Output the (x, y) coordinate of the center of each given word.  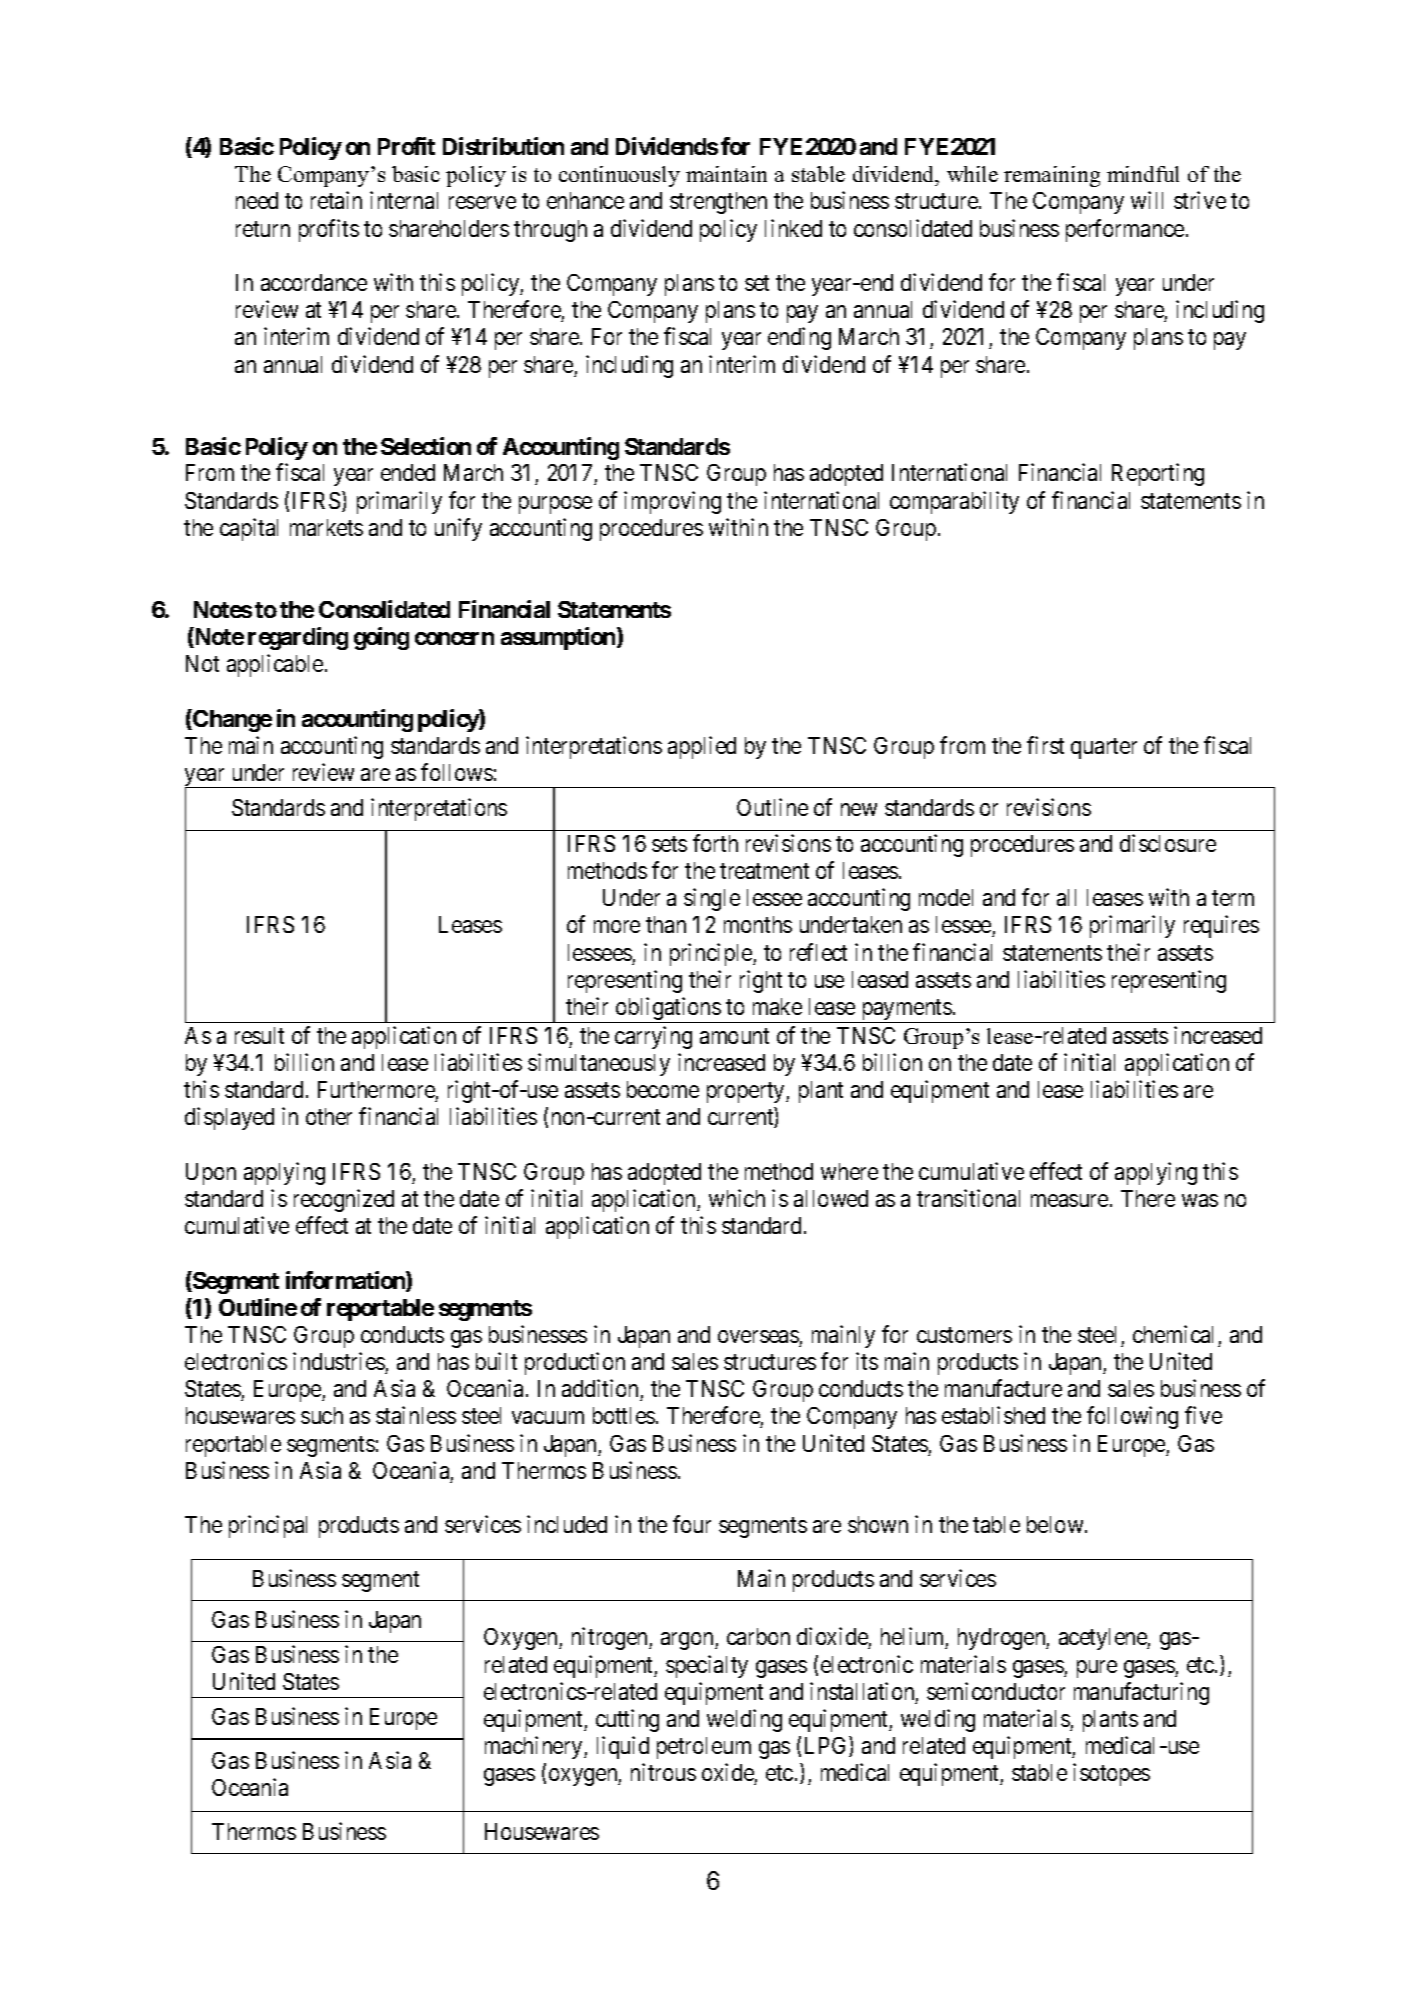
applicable (275, 665)
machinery (535, 1747)
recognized (344, 1200)
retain (336, 200)
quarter (1104, 748)
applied (702, 747)
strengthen (718, 203)
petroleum (704, 1748)
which (737, 1198)
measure (1069, 1200)
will (1147, 200)
